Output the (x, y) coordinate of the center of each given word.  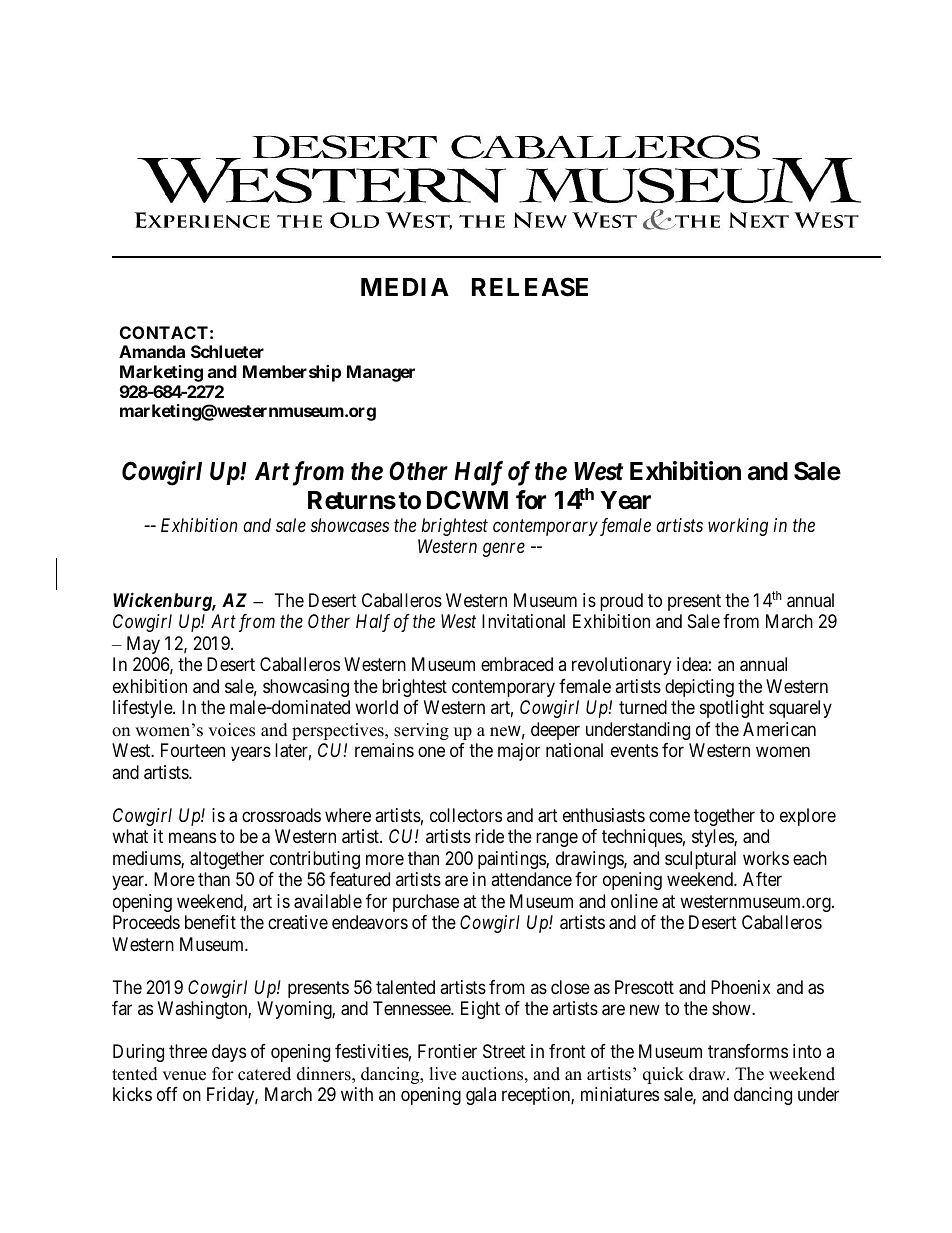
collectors (466, 815)
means (192, 838)
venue (184, 1076)
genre (504, 550)
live (442, 1074)
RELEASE (530, 287)
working (738, 527)
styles (713, 838)
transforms (748, 1051)
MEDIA (405, 287)
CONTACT (164, 332)
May (143, 645)
